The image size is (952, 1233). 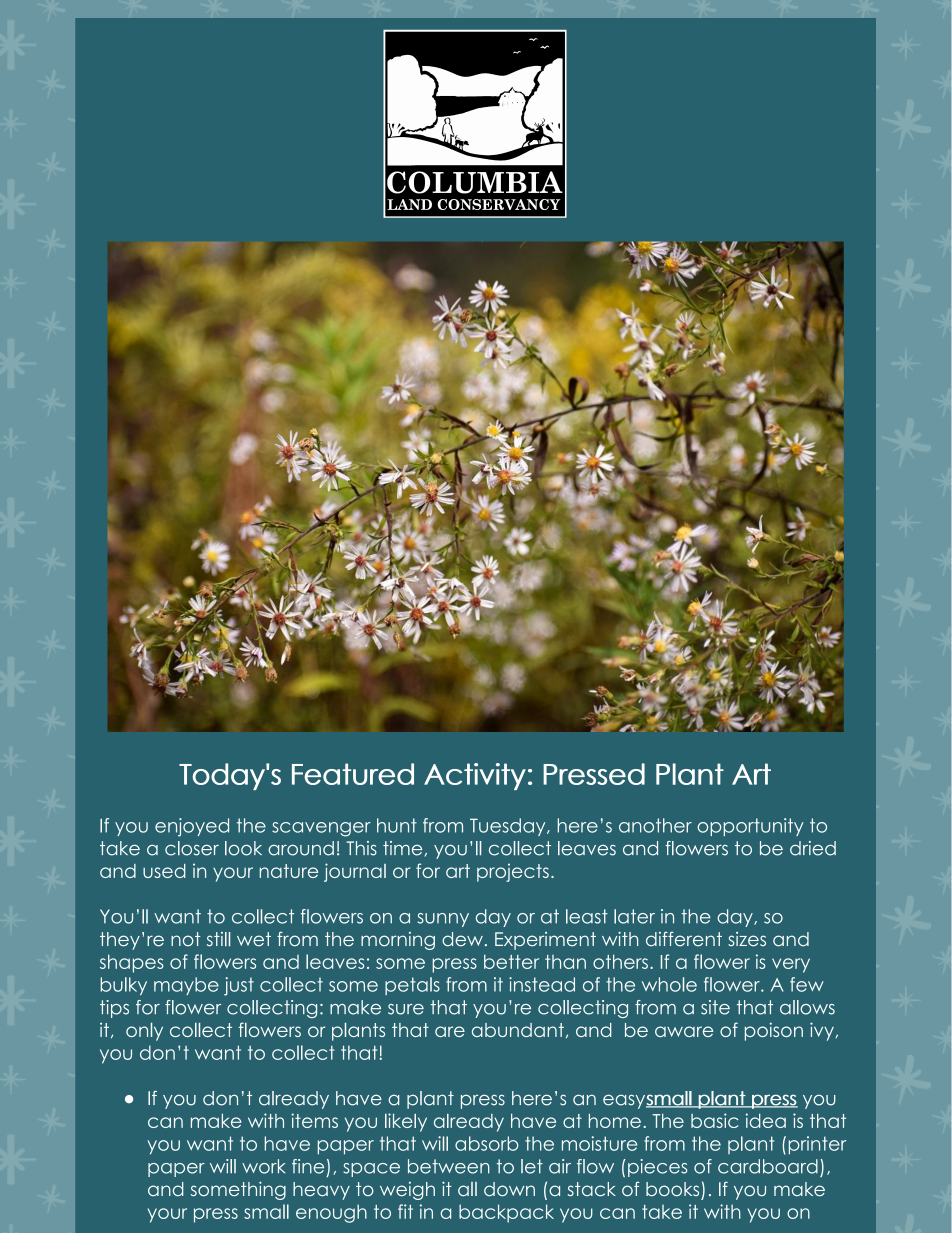 I want to click on Activity, so click(x=475, y=776).
